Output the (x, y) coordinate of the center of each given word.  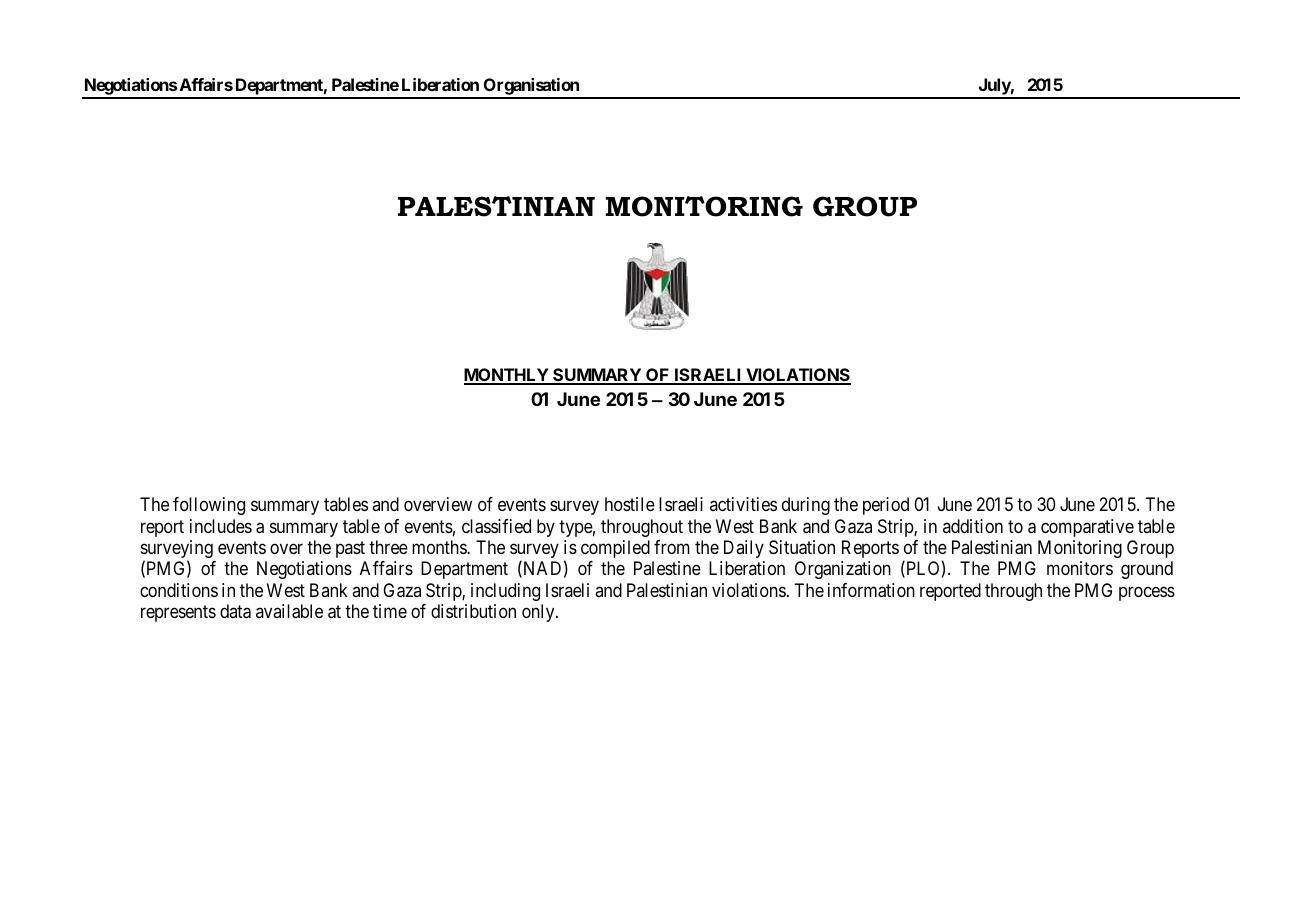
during (806, 506)
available (289, 611)
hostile (630, 504)
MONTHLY (507, 376)
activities (743, 504)
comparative (1087, 528)
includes (221, 526)
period (886, 506)
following (209, 506)
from (672, 547)
